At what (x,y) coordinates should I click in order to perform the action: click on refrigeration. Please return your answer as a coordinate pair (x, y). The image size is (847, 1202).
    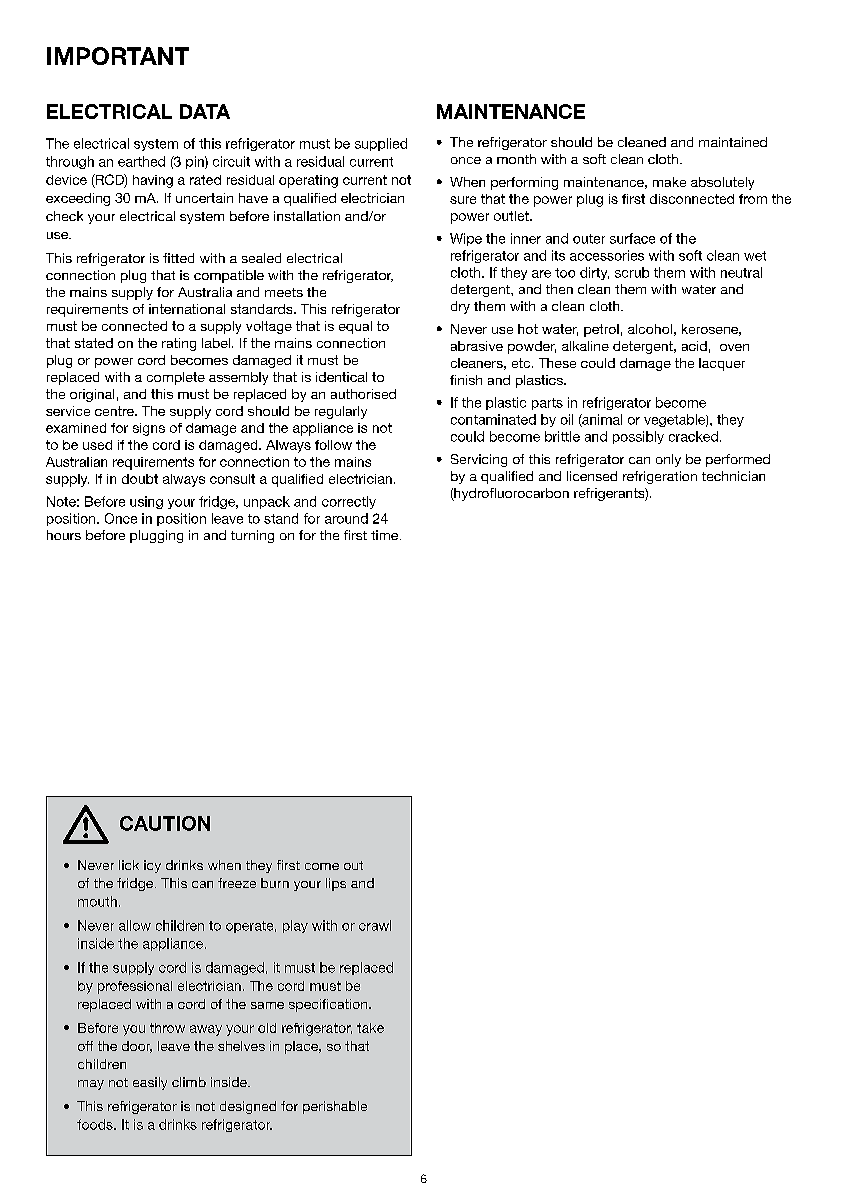
    Looking at the image, I should click on (660, 477).
